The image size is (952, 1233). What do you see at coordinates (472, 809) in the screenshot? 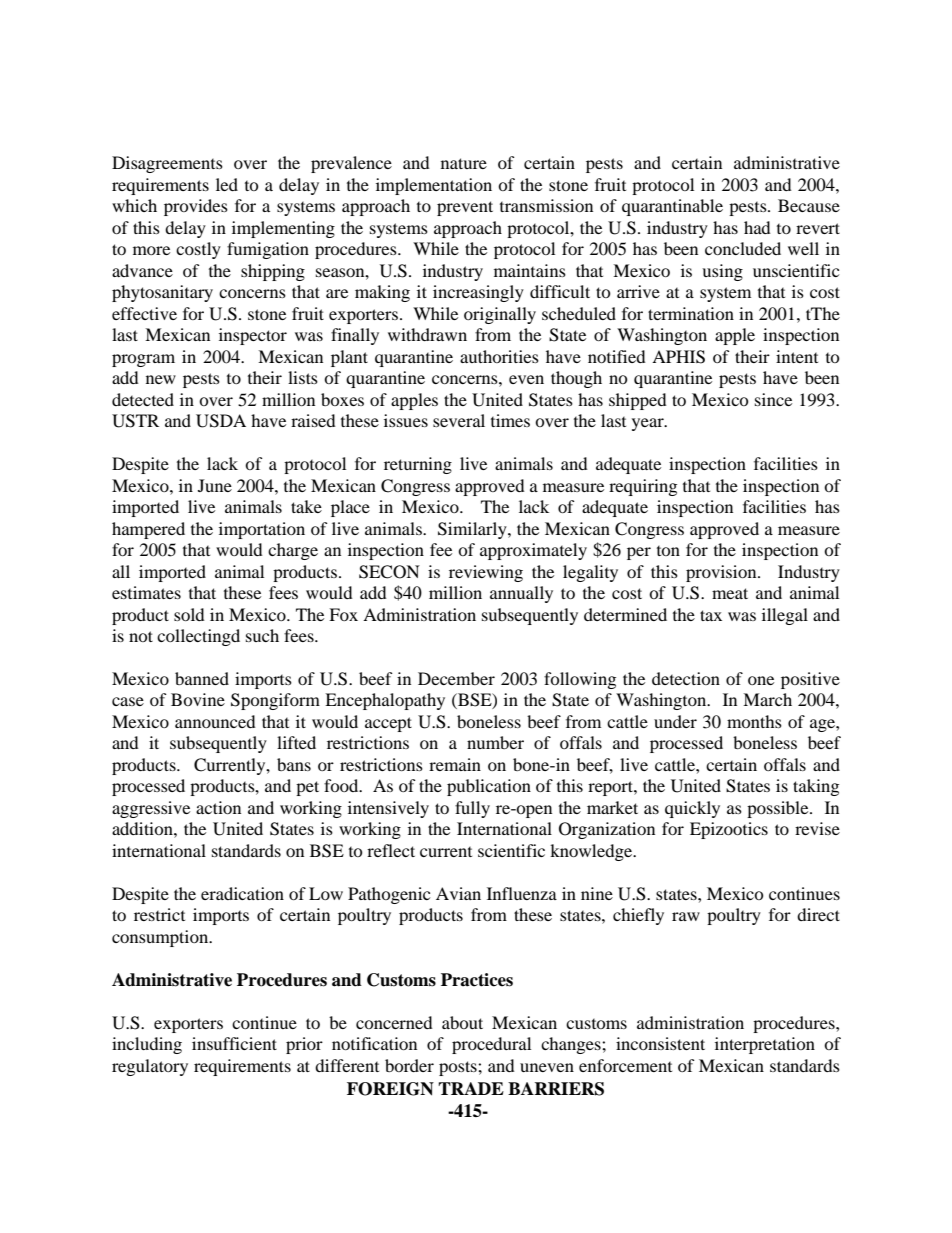
I see `fully` at bounding box center [472, 809].
